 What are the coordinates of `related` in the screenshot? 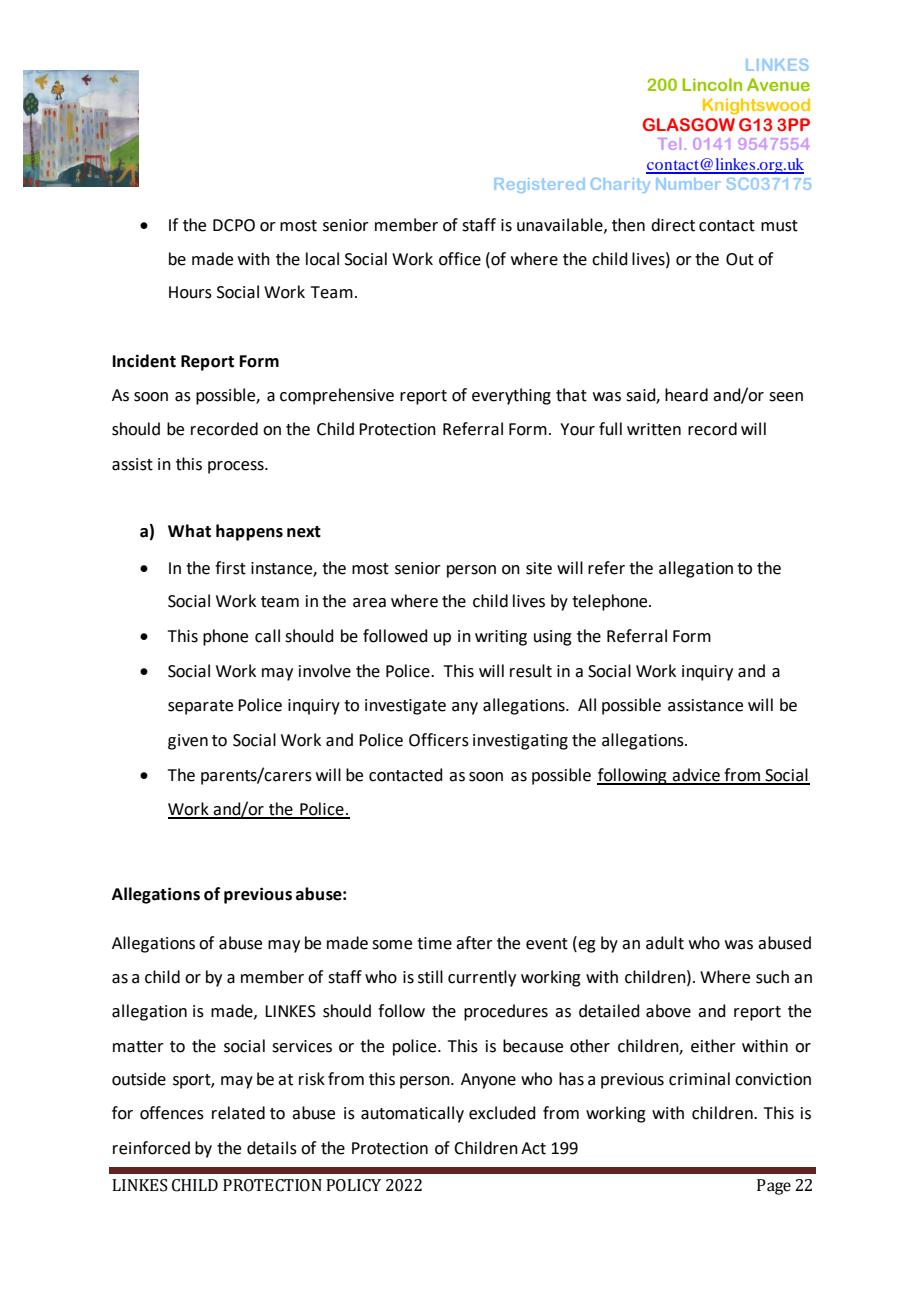 It's located at (238, 1113).
